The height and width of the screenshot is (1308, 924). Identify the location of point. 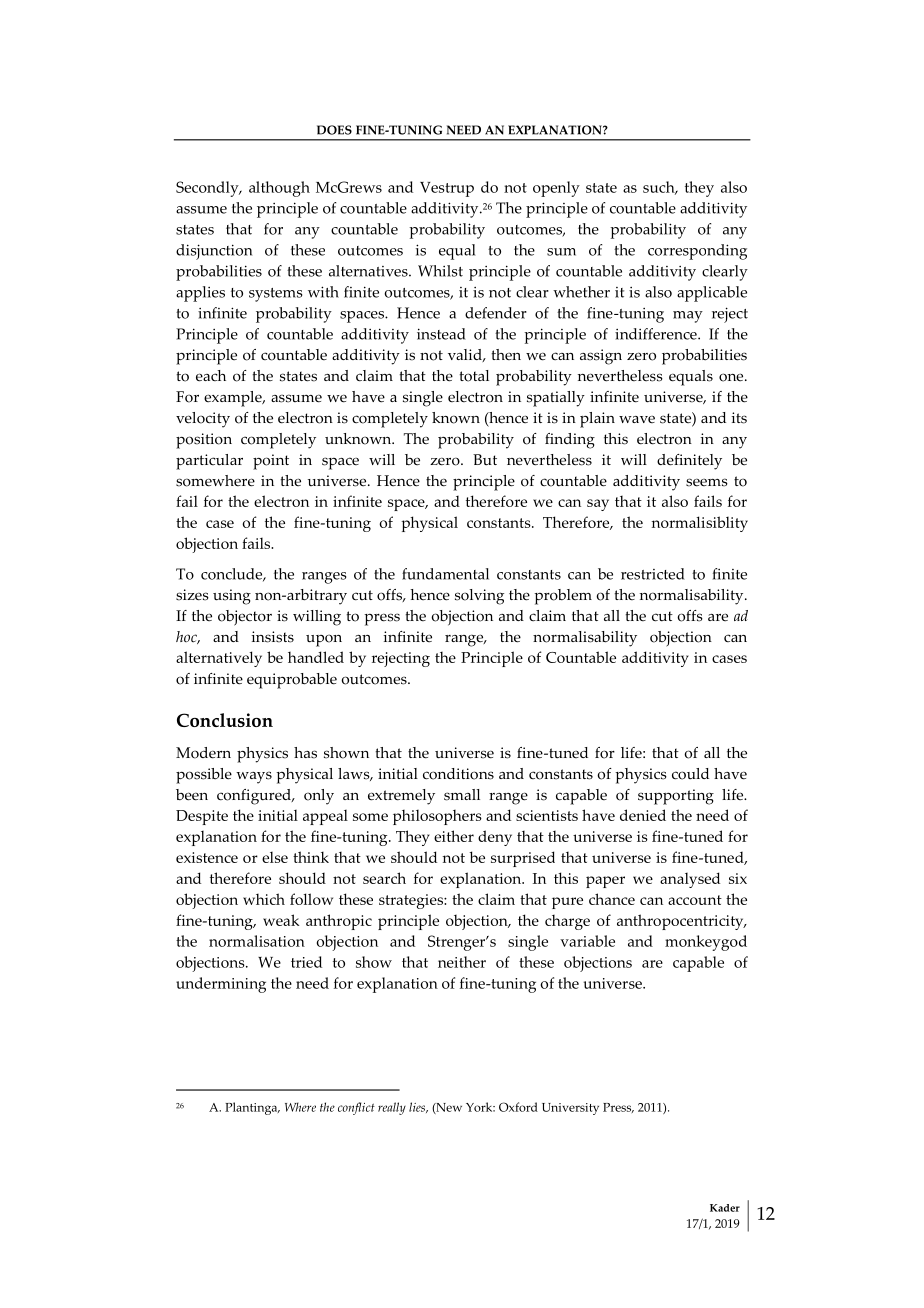
(271, 462).
